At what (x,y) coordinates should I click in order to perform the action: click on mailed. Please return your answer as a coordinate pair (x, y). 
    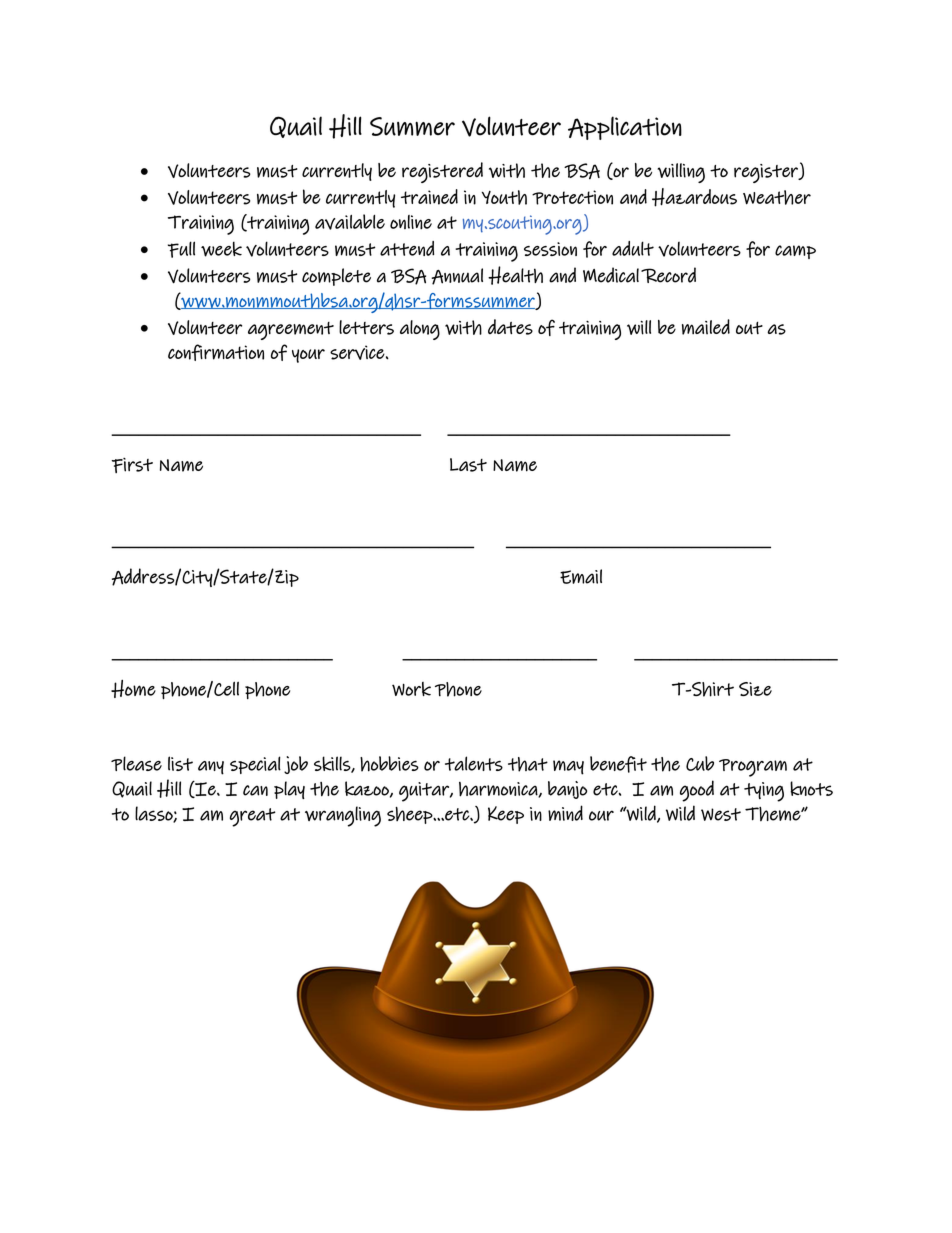
    Looking at the image, I should click on (706, 327).
